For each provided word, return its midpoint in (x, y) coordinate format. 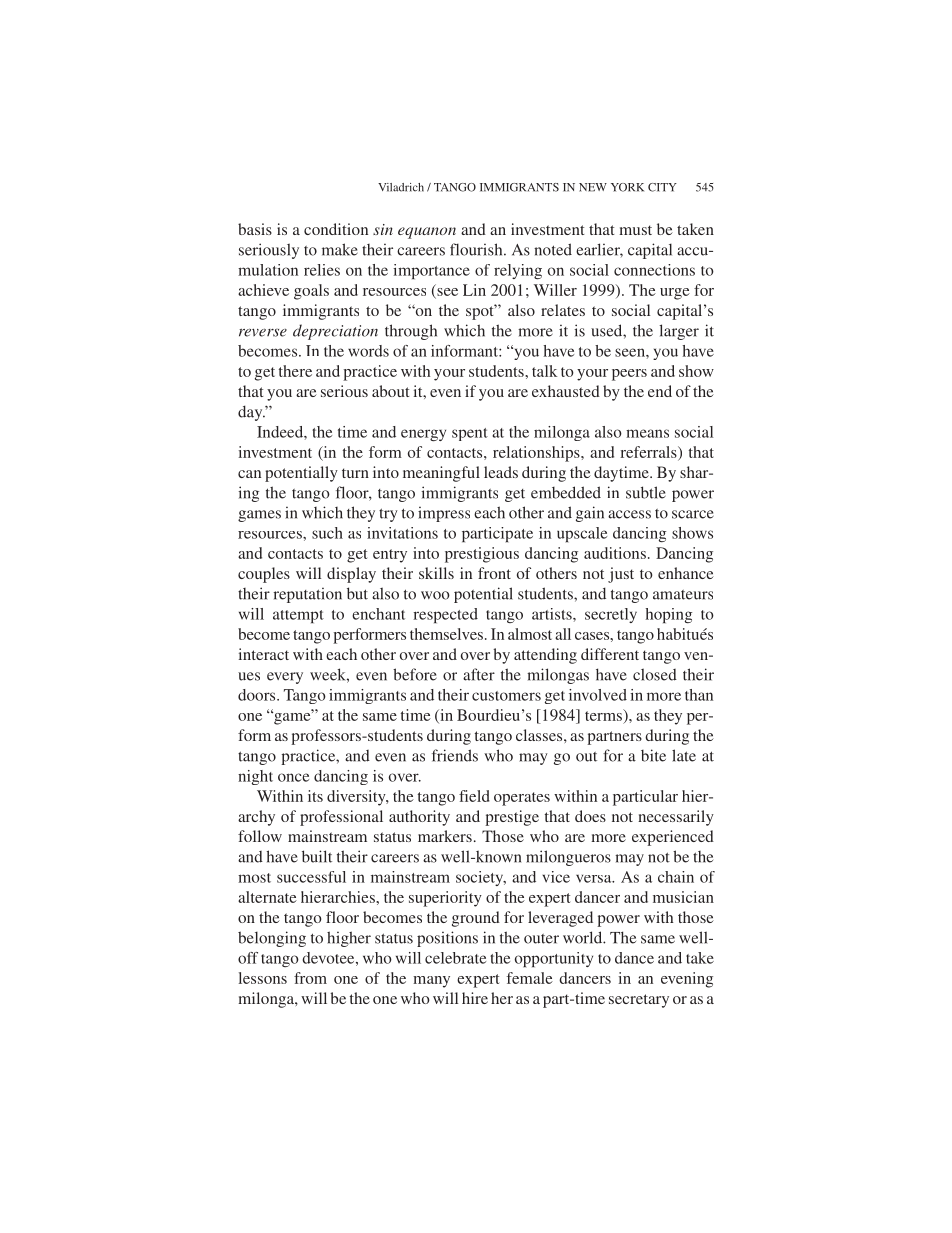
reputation (307, 595)
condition (336, 229)
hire (475, 998)
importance (431, 271)
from (310, 978)
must (635, 230)
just (621, 575)
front (494, 573)
